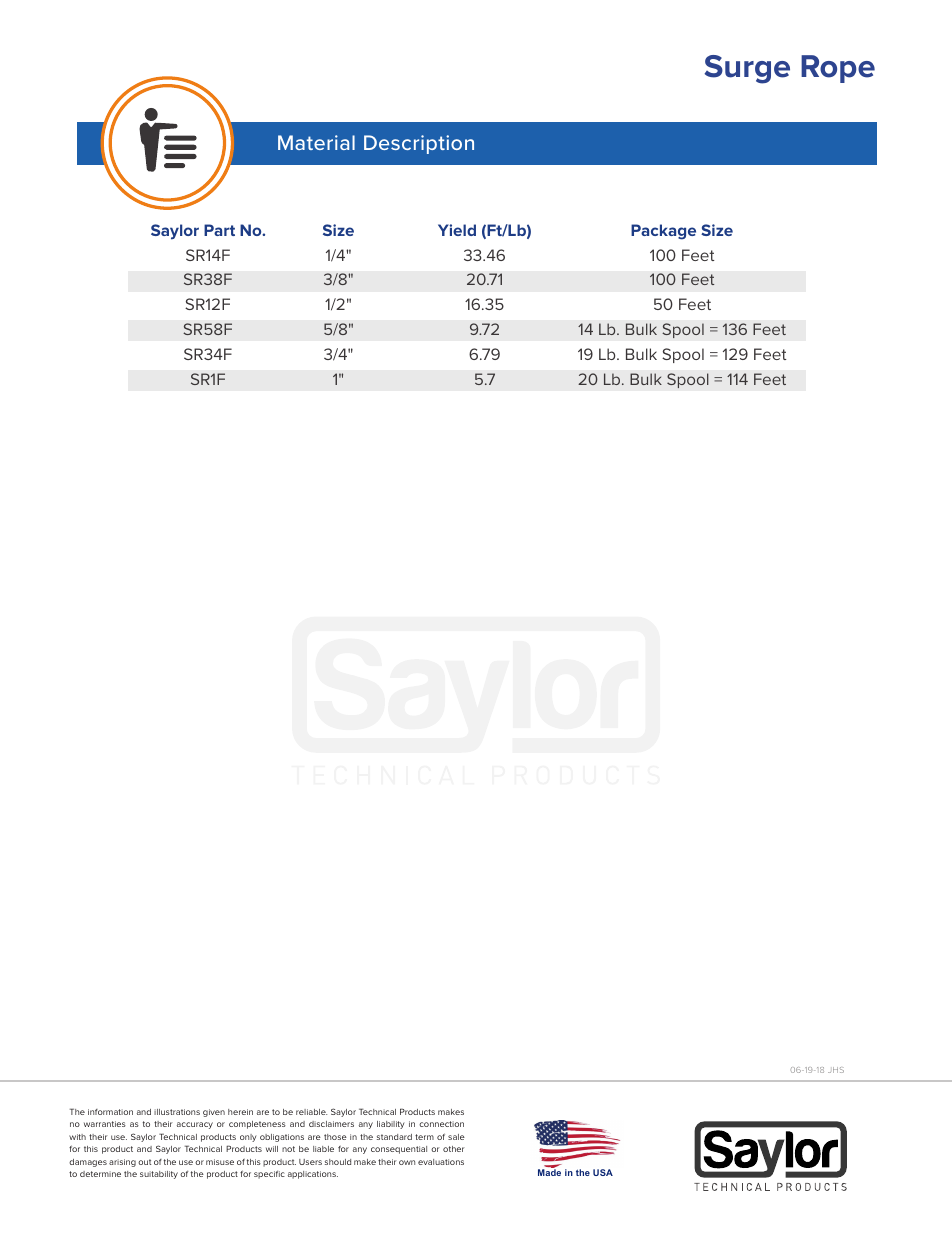 This screenshot has width=952, height=1233. What do you see at coordinates (110, 1112) in the screenshot?
I see `information` at bounding box center [110, 1112].
